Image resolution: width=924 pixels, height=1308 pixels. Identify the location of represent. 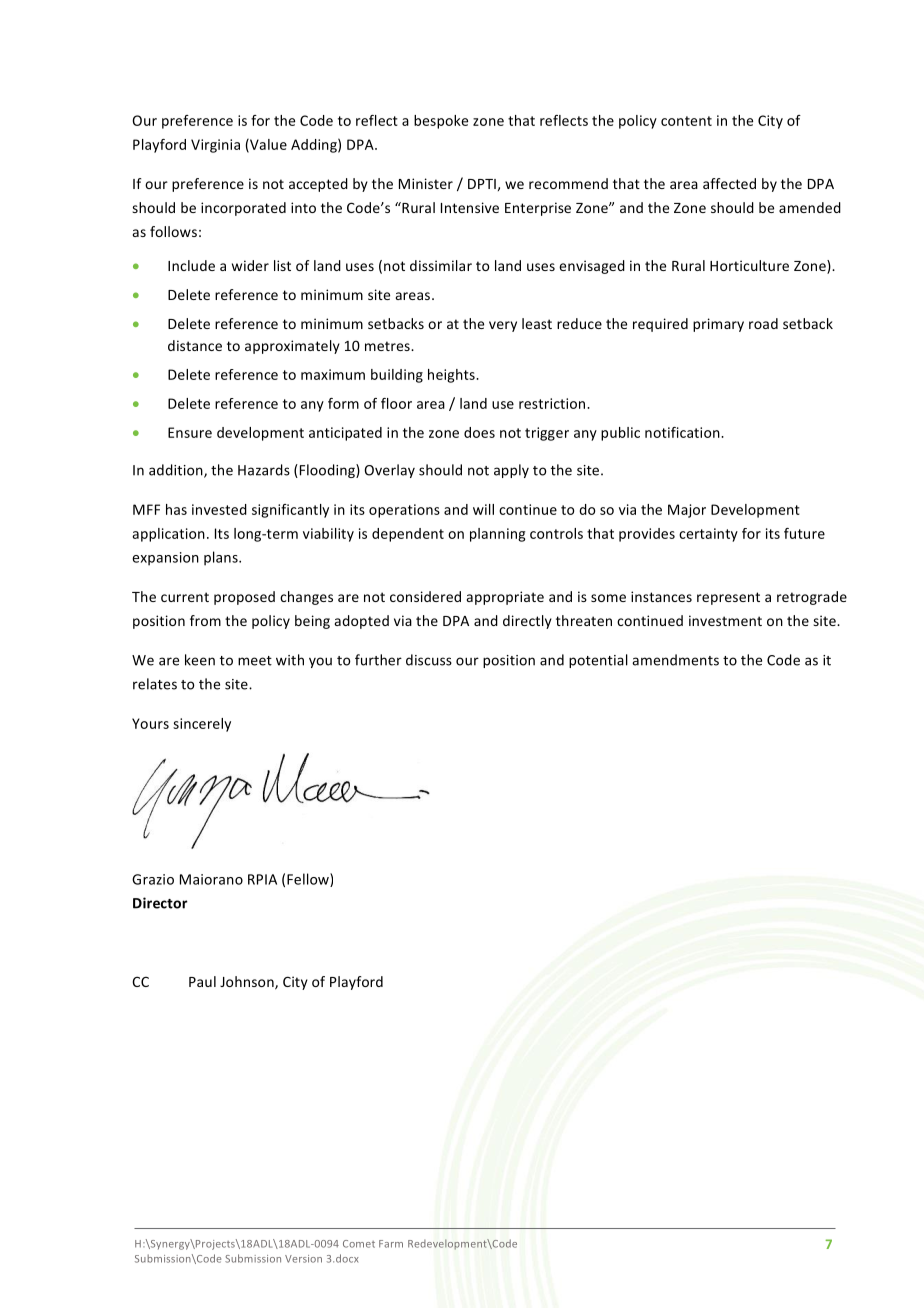
(728, 598).
